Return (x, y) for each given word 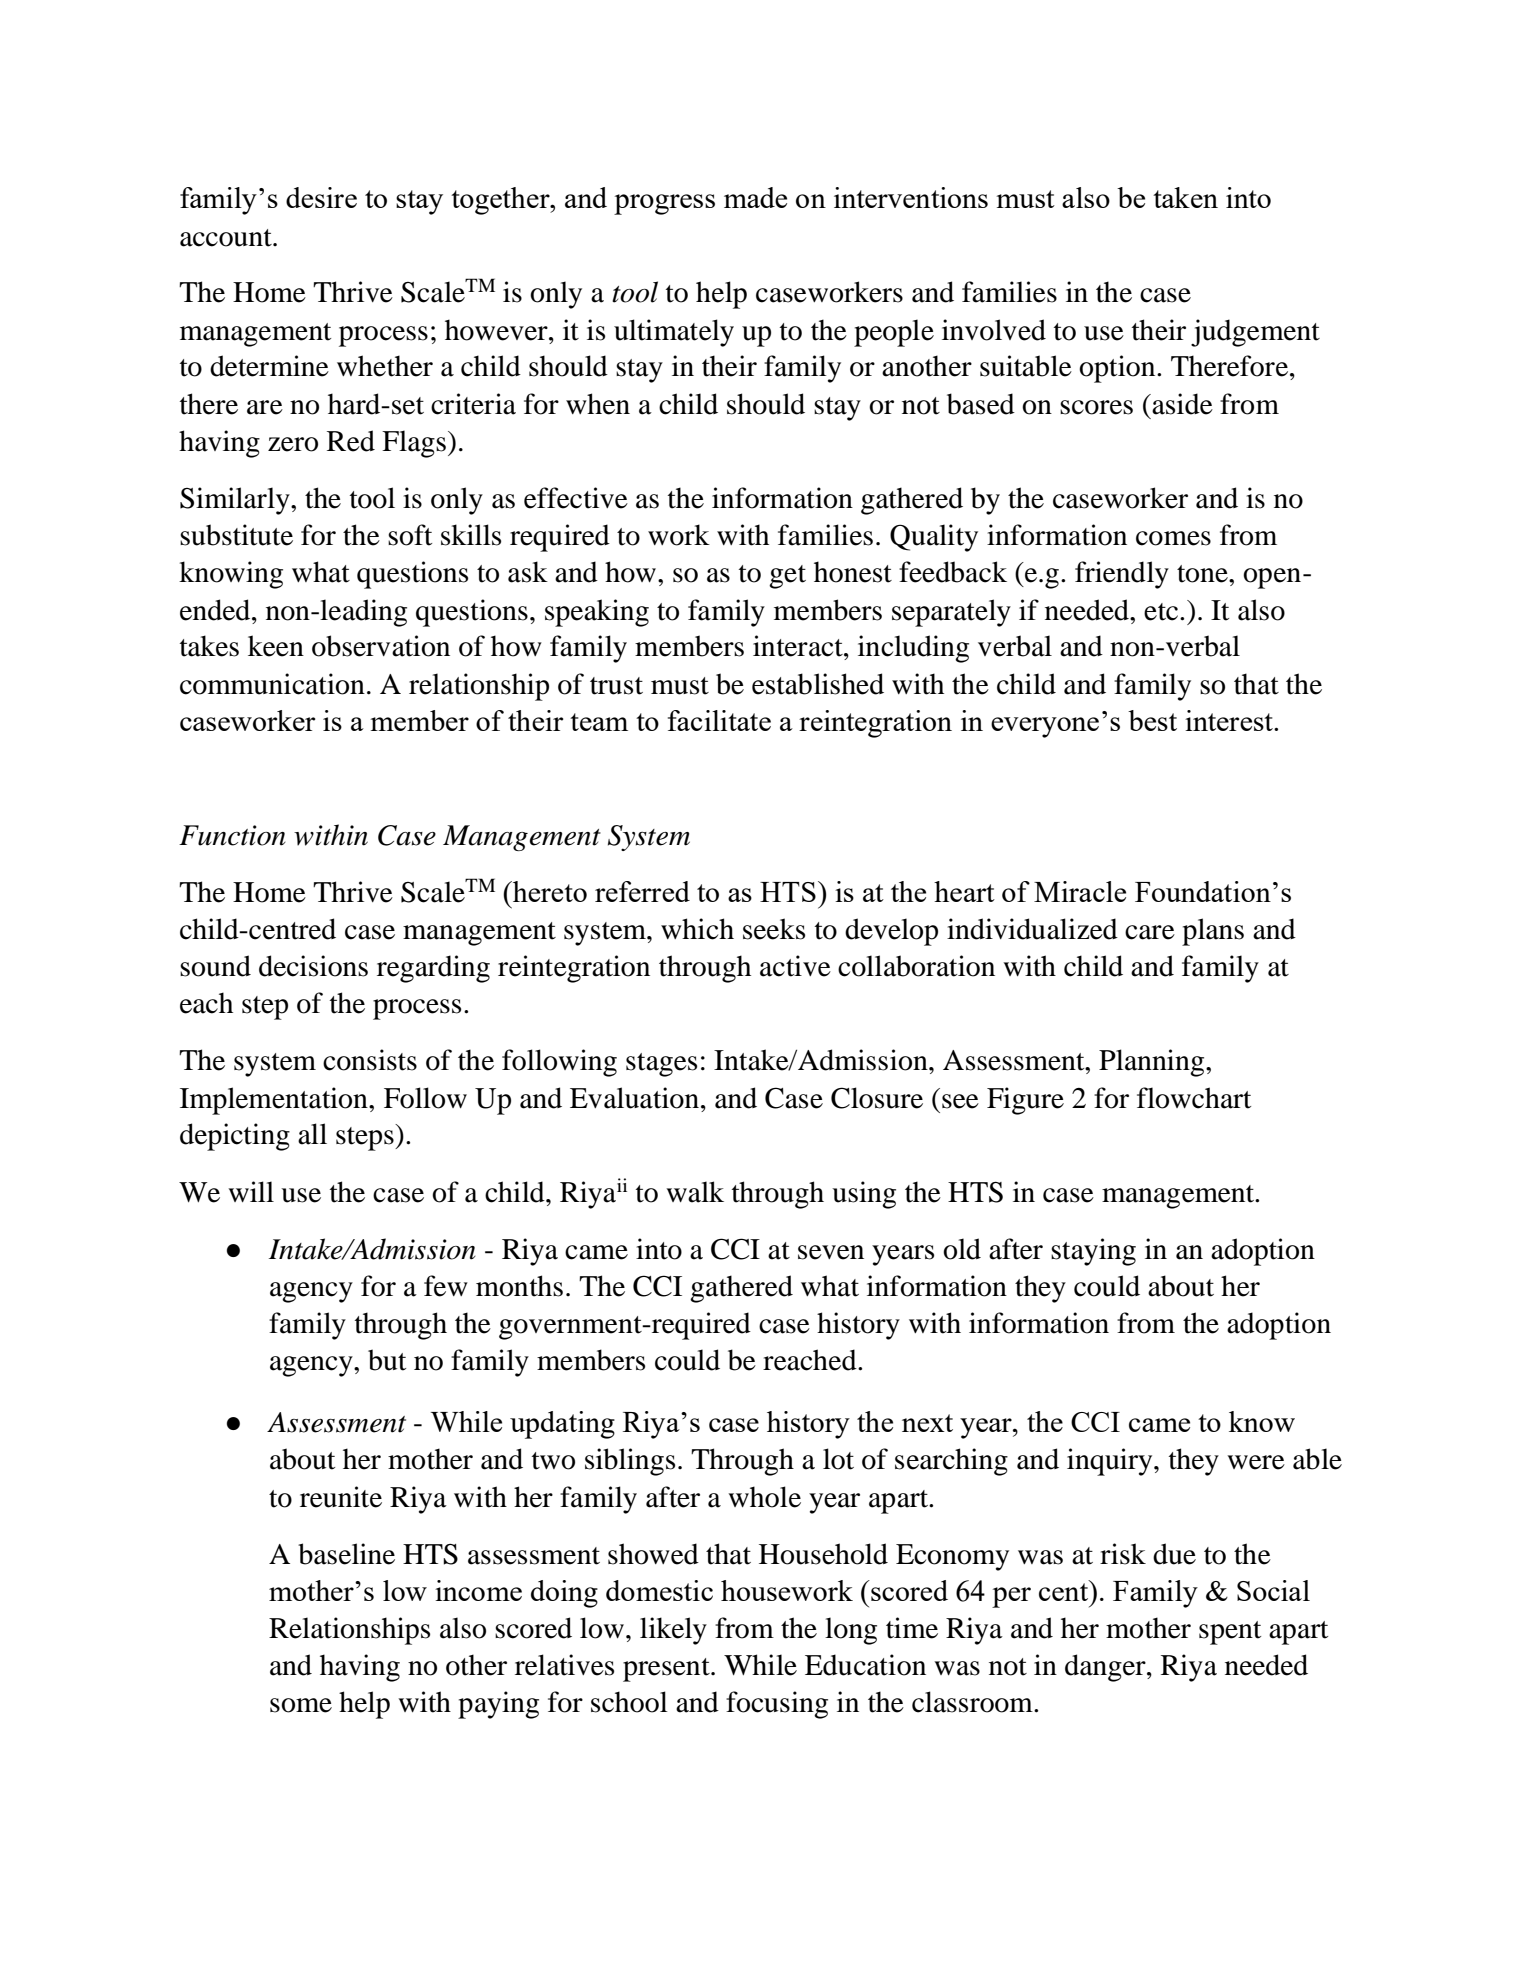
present (667, 1670)
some (301, 1705)
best (1152, 720)
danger (1106, 1668)
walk (695, 1192)
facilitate (719, 720)
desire (321, 197)
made (755, 197)
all (312, 1134)
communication (272, 684)
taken (1185, 197)
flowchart (1194, 1098)
